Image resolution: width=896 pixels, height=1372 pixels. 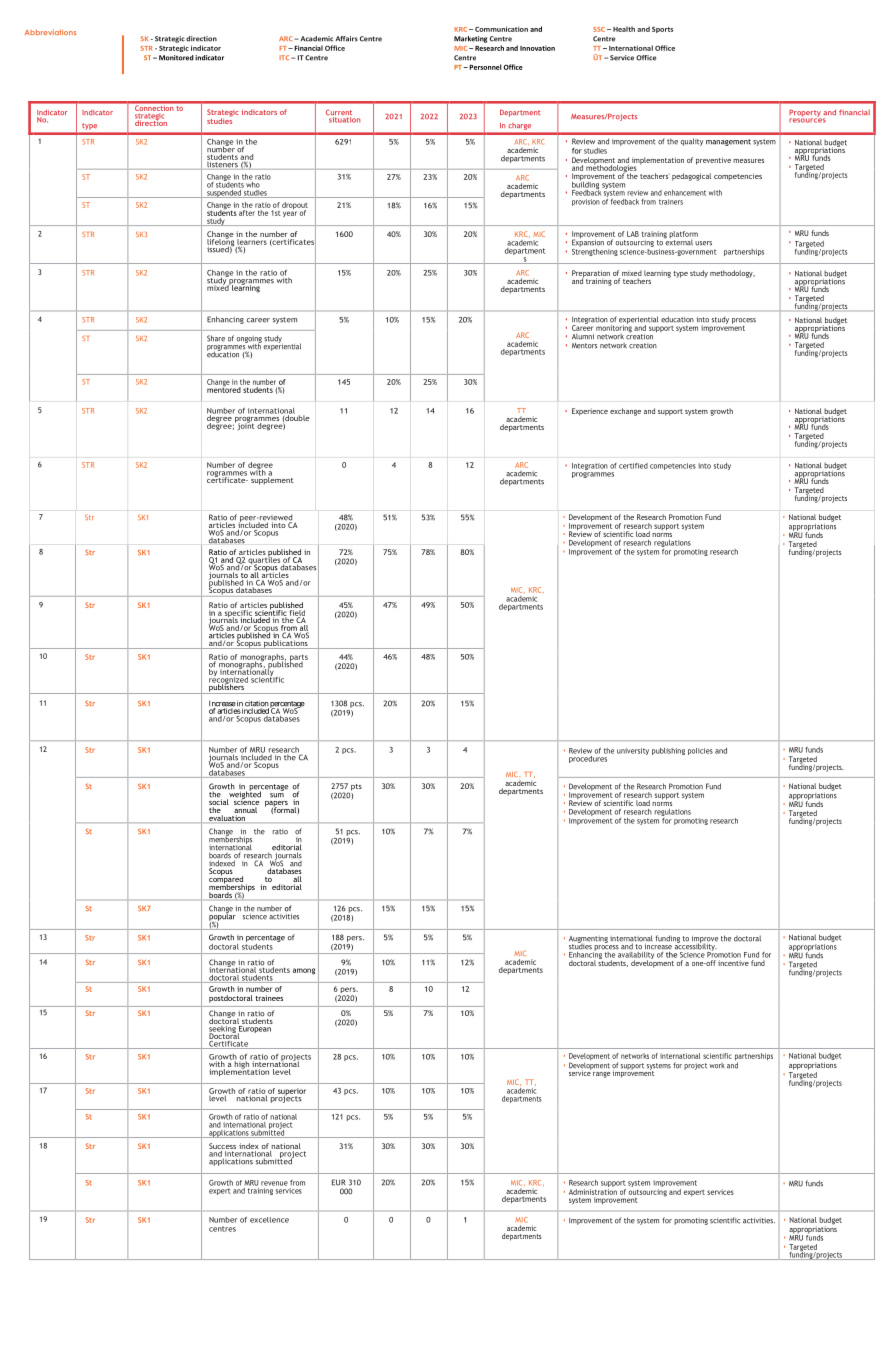 What do you see at coordinates (176, 58) in the page?
I see `Monitored` at bounding box center [176, 58].
